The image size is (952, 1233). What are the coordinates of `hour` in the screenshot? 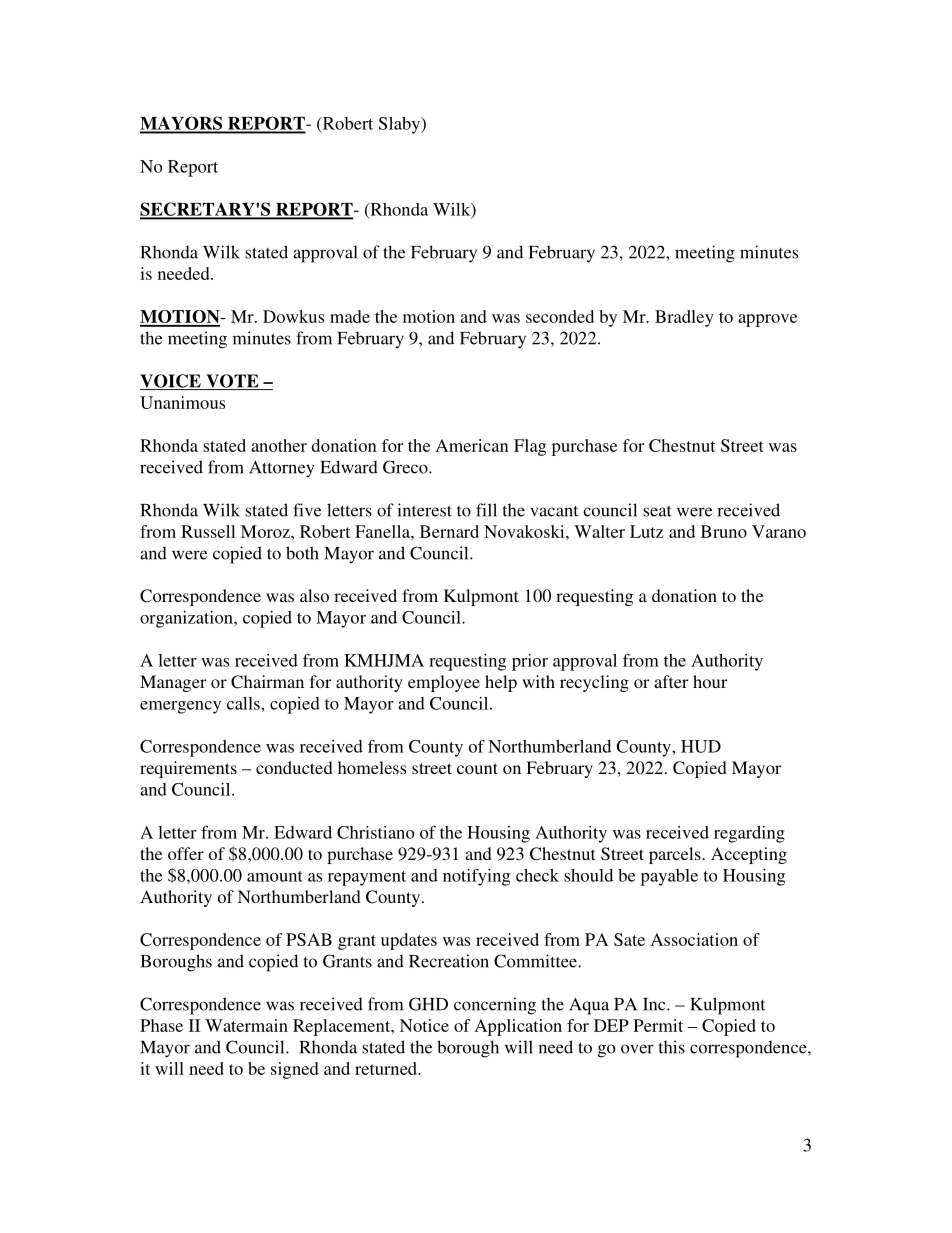 It's located at (710, 681).
